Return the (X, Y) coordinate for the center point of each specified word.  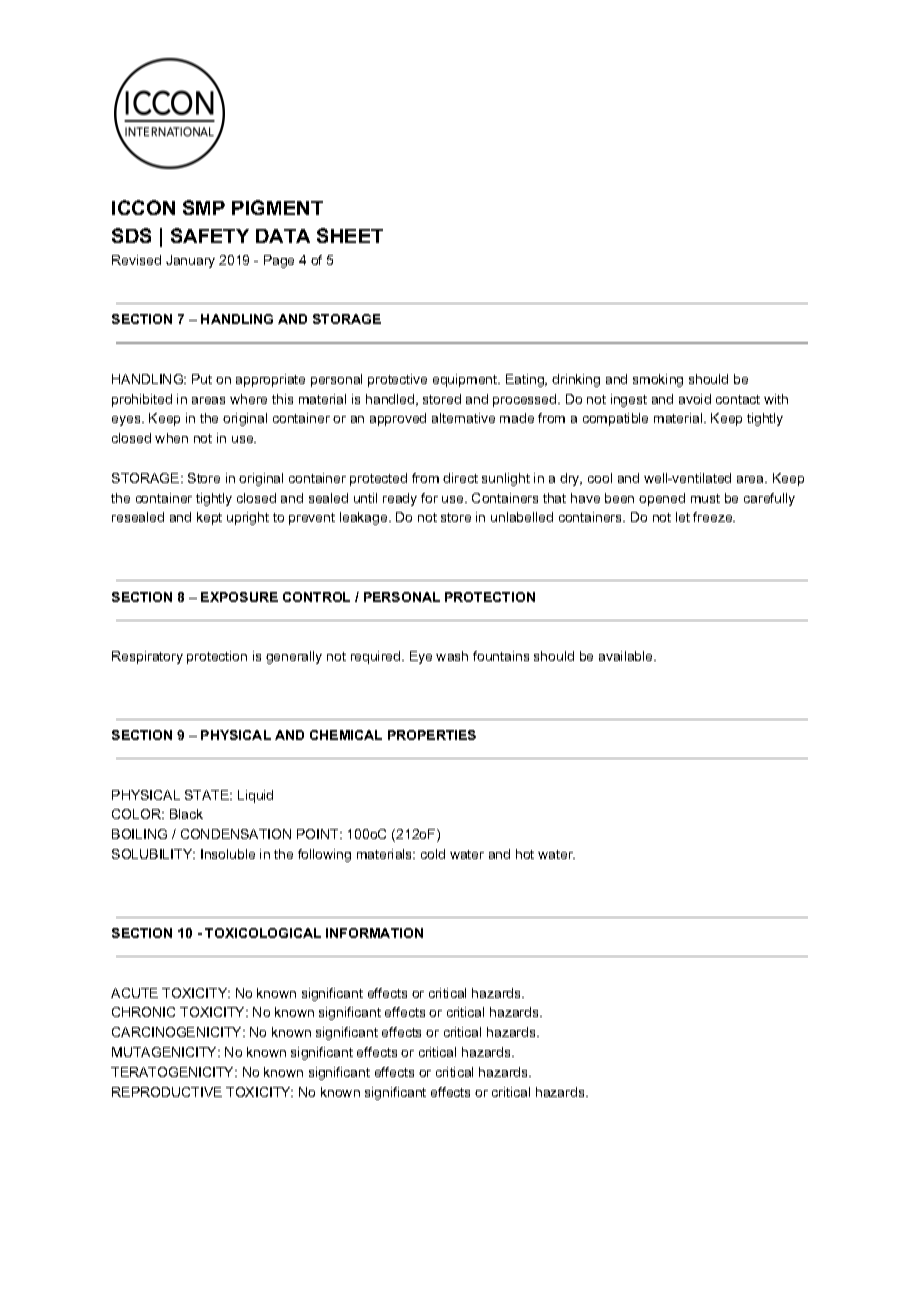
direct (460, 478)
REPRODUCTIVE (167, 1092)
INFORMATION (374, 933)
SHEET (350, 235)
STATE (208, 795)
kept (209, 518)
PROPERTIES (432, 735)
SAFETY (210, 235)
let (683, 517)
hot (525, 854)
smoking (658, 380)
